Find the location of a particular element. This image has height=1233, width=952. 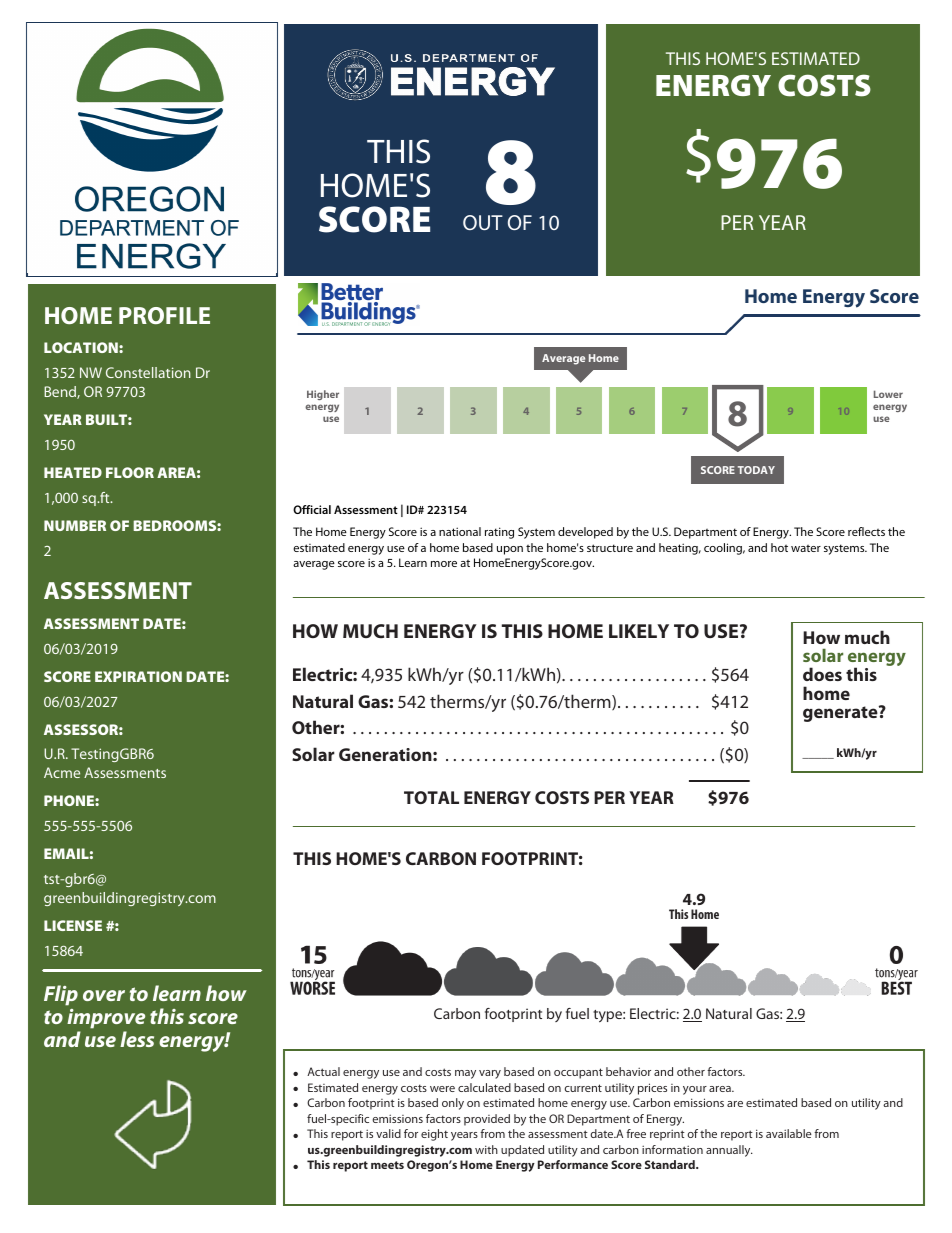

EXPIRATION is located at coordinates (138, 676).
